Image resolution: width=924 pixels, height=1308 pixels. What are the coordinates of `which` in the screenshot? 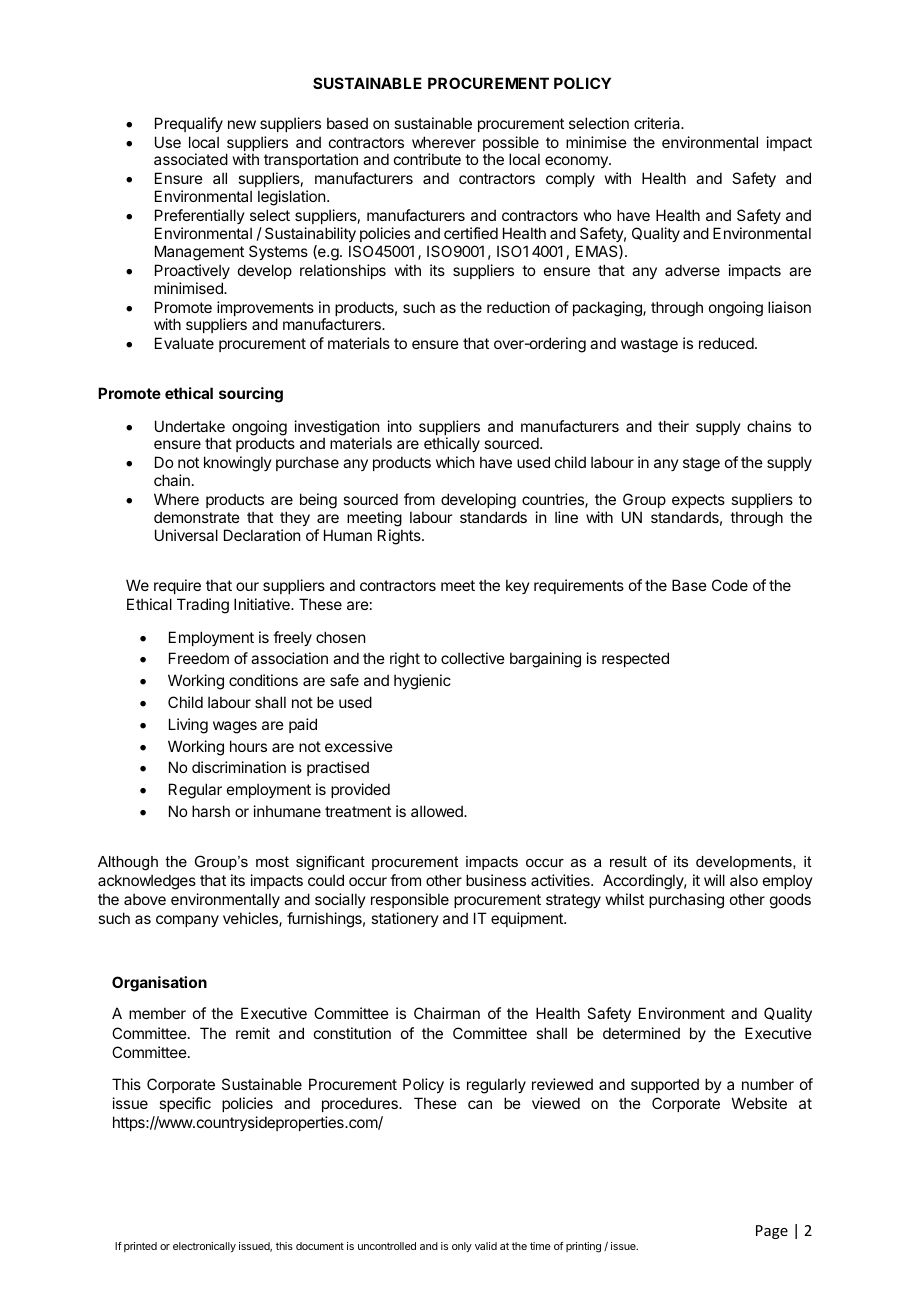 It's located at (455, 462).
